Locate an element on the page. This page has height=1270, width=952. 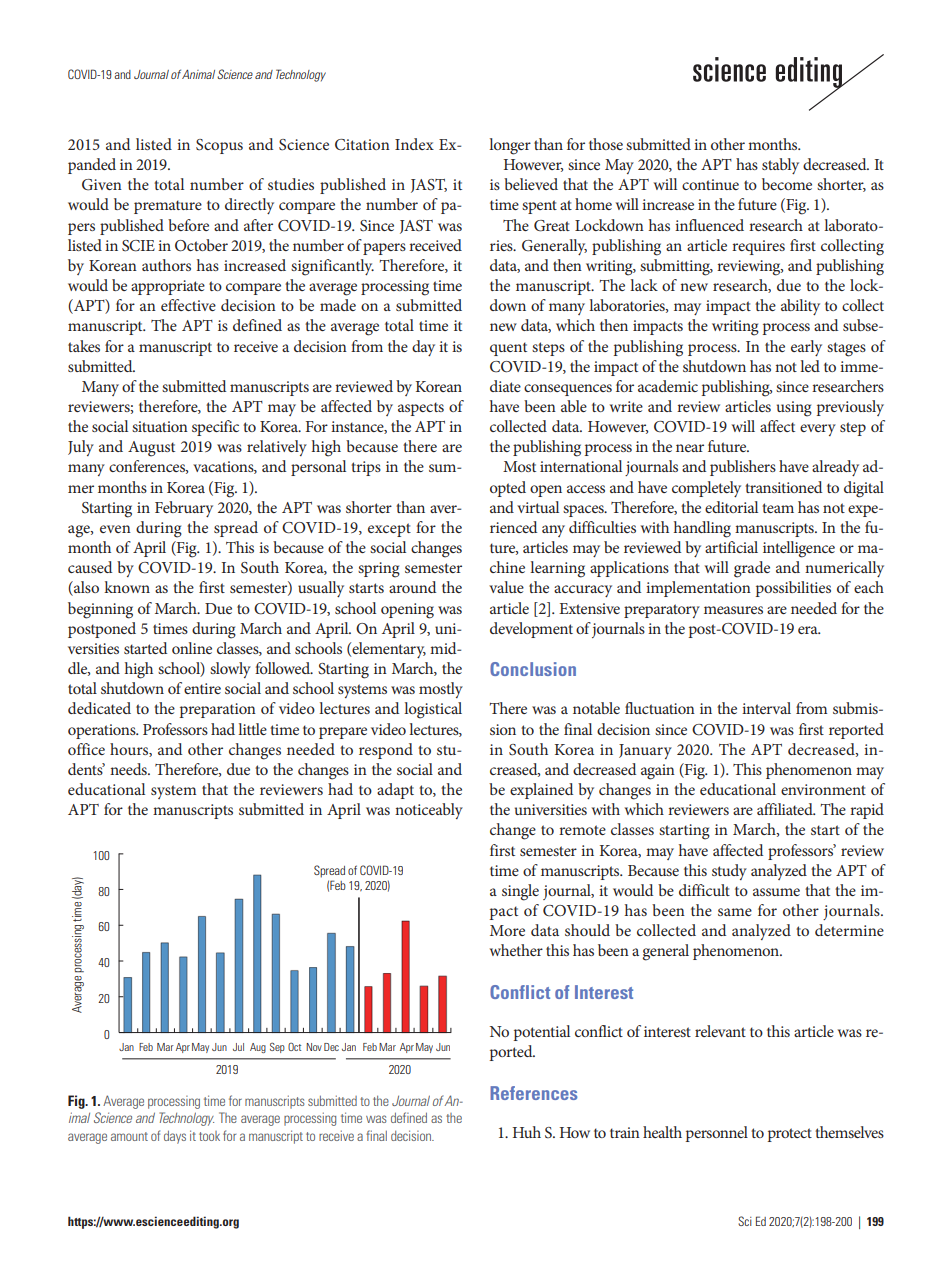
online is located at coordinates (192, 648).
